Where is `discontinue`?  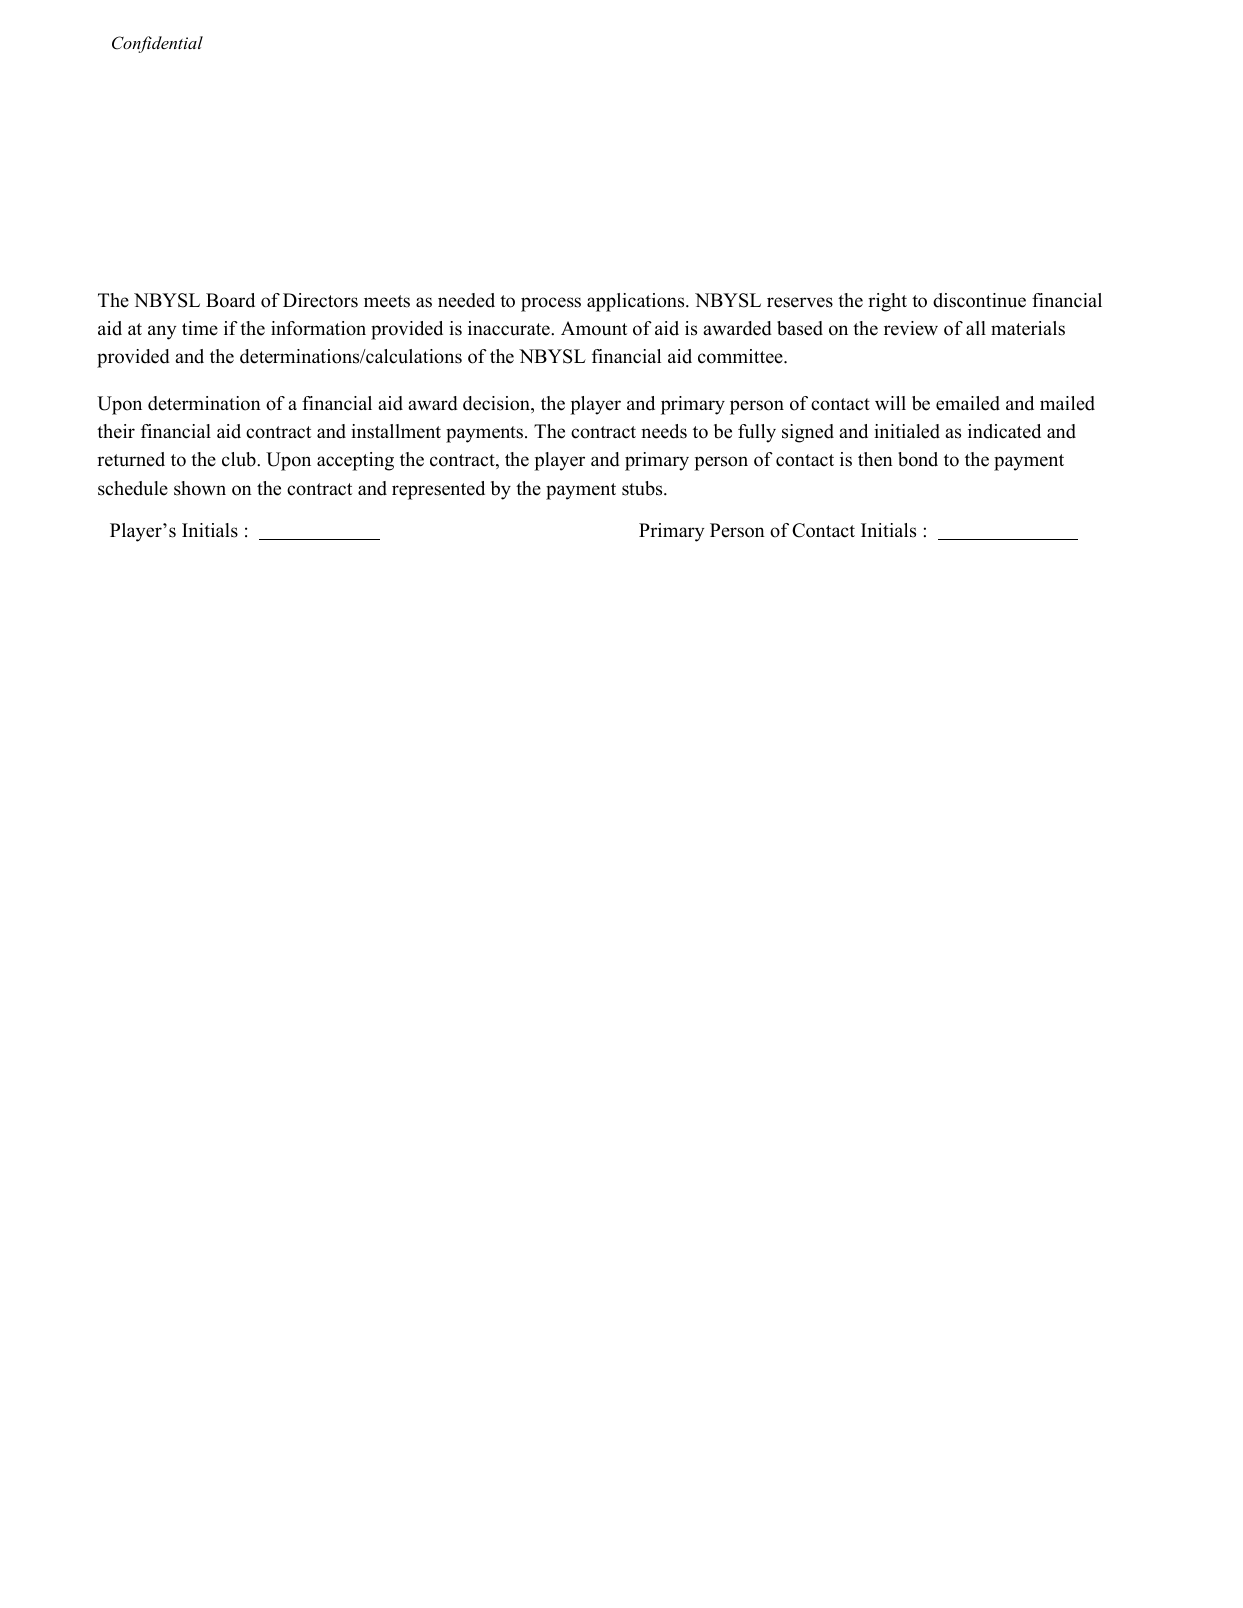
discontinue is located at coordinates (979, 300).
